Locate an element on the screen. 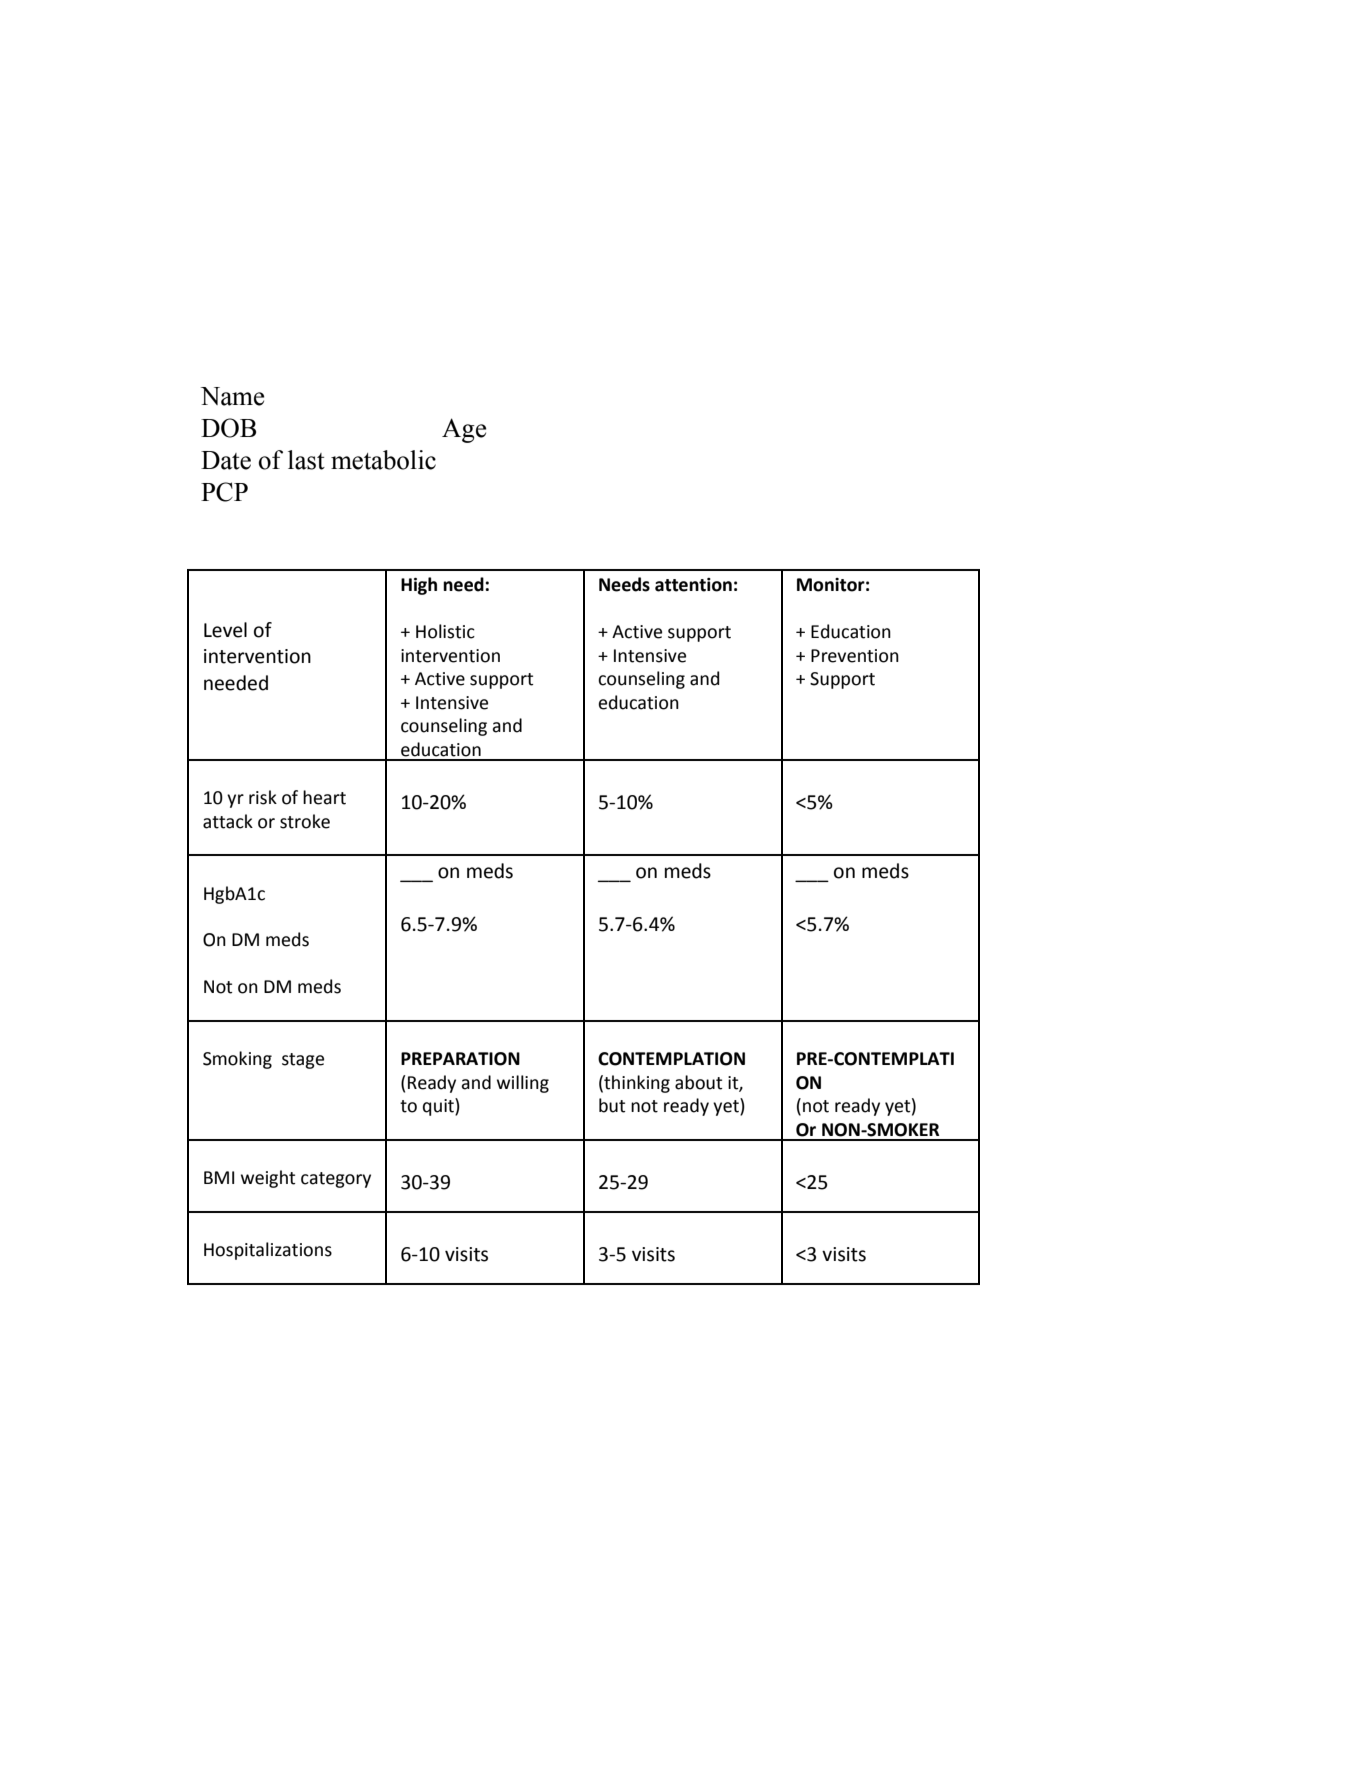 The width and height of the screenshot is (1367, 1769). last is located at coordinates (306, 460).
